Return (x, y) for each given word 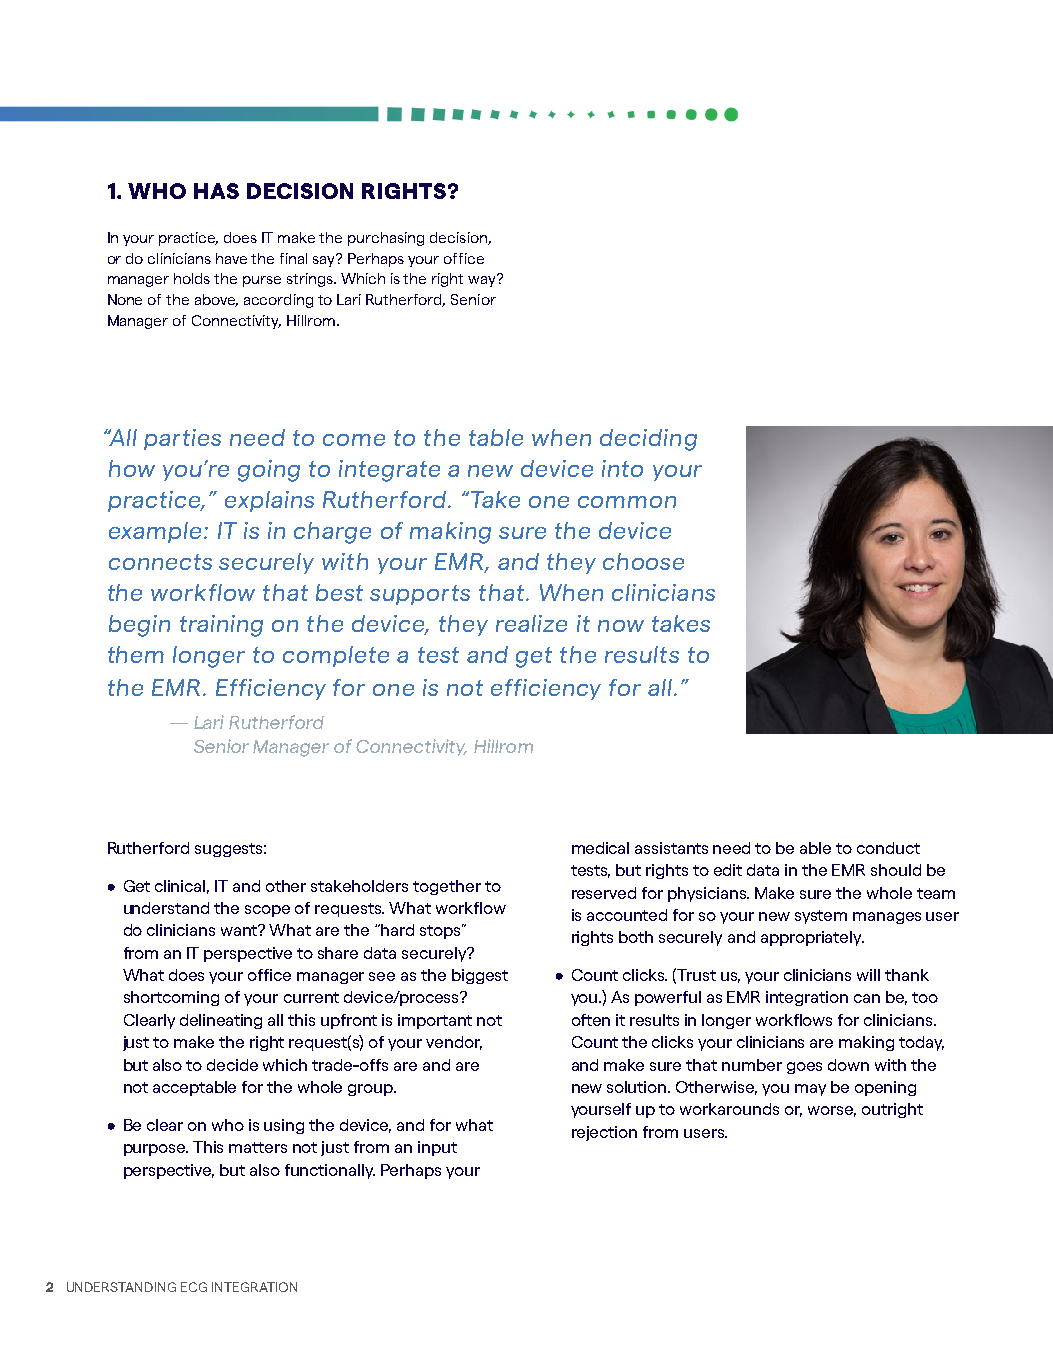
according (278, 301)
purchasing (386, 239)
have (231, 258)
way (483, 280)
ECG (194, 1287)
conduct (888, 848)
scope (267, 911)
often (591, 1020)
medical (600, 848)
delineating (221, 1021)
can (867, 998)
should (896, 870)
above (216, 300)
